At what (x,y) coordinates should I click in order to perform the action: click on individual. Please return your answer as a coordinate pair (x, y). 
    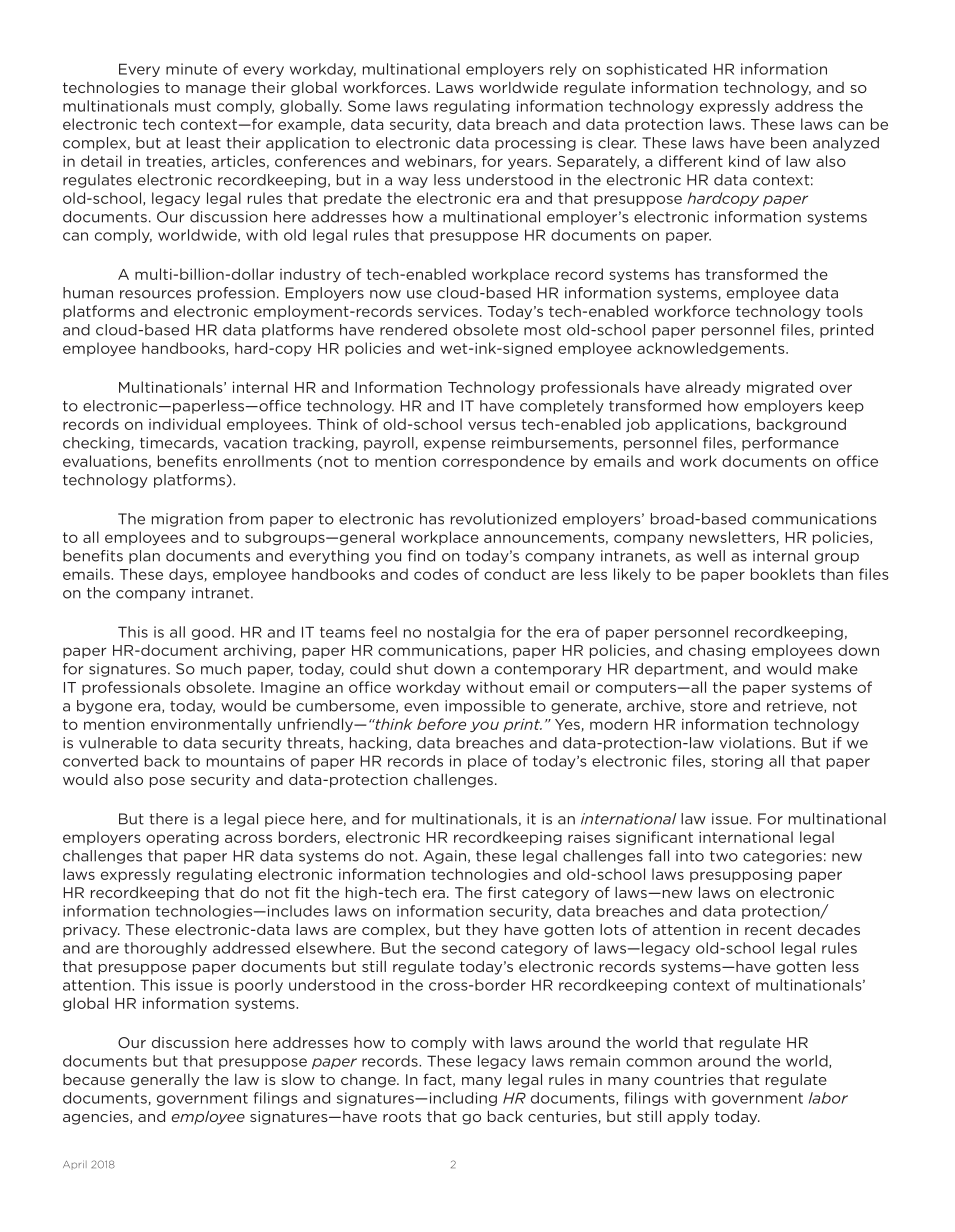
    Looking at the image, I should click on (184, 424).
